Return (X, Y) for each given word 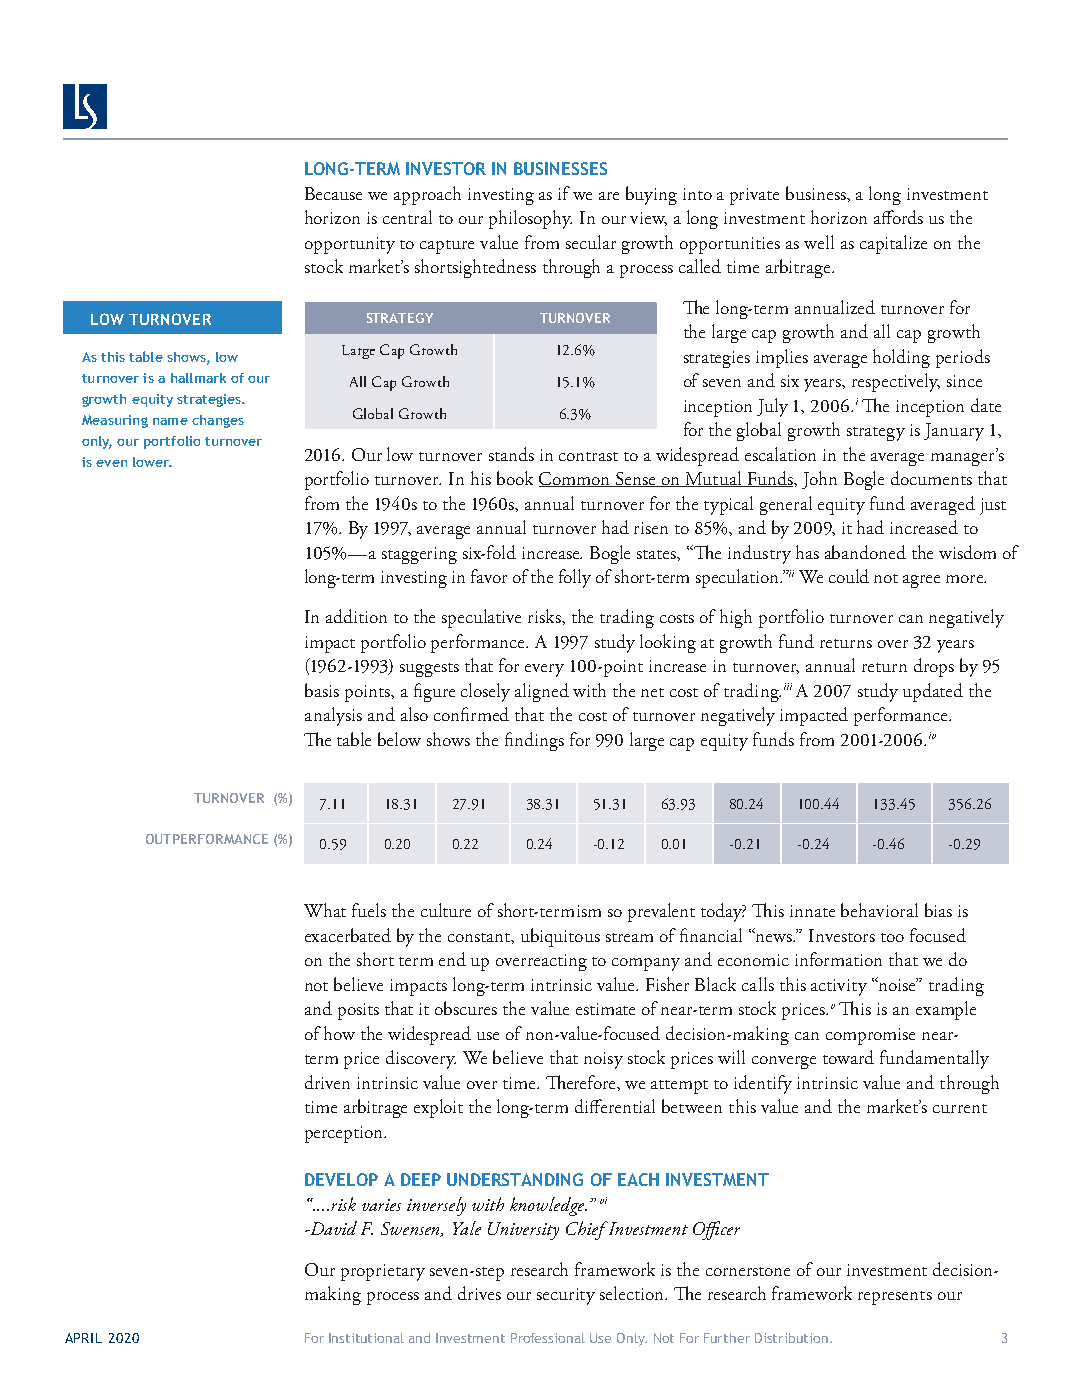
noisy (603, 1060)
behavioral (879, 910)
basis (322, 690)
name (170, 421)
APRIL (83, 1338)
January (954, 432)
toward (848, 1057)
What (325, 910)
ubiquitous (560, 937)
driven (327, 1082)
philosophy (530, 219)
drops (934, 667)
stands (511, 454)
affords (898, 217)
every (544, 670)
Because (333, 193)
